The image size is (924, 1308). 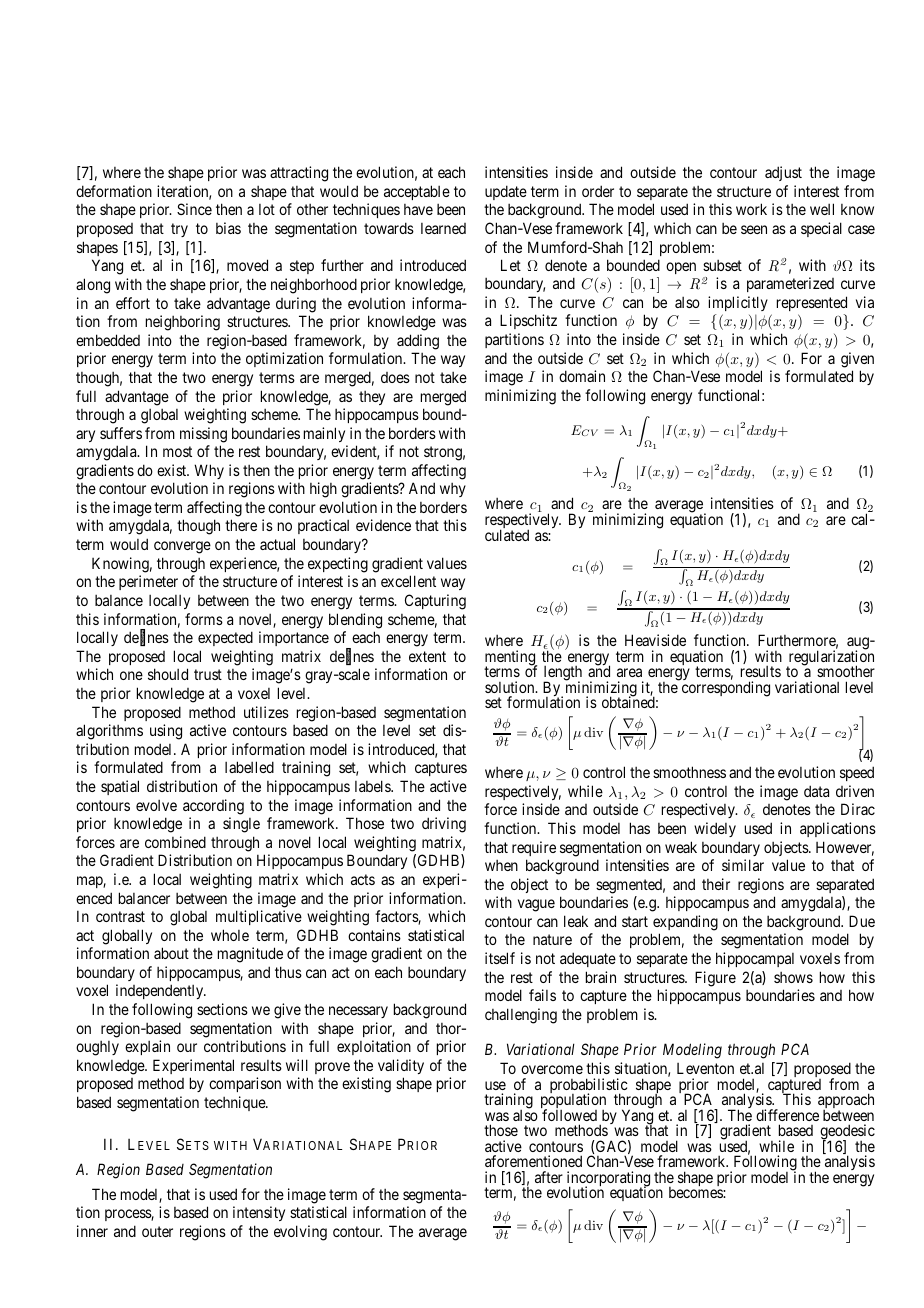 I want to click on domain, so click(x=582, y=376).
